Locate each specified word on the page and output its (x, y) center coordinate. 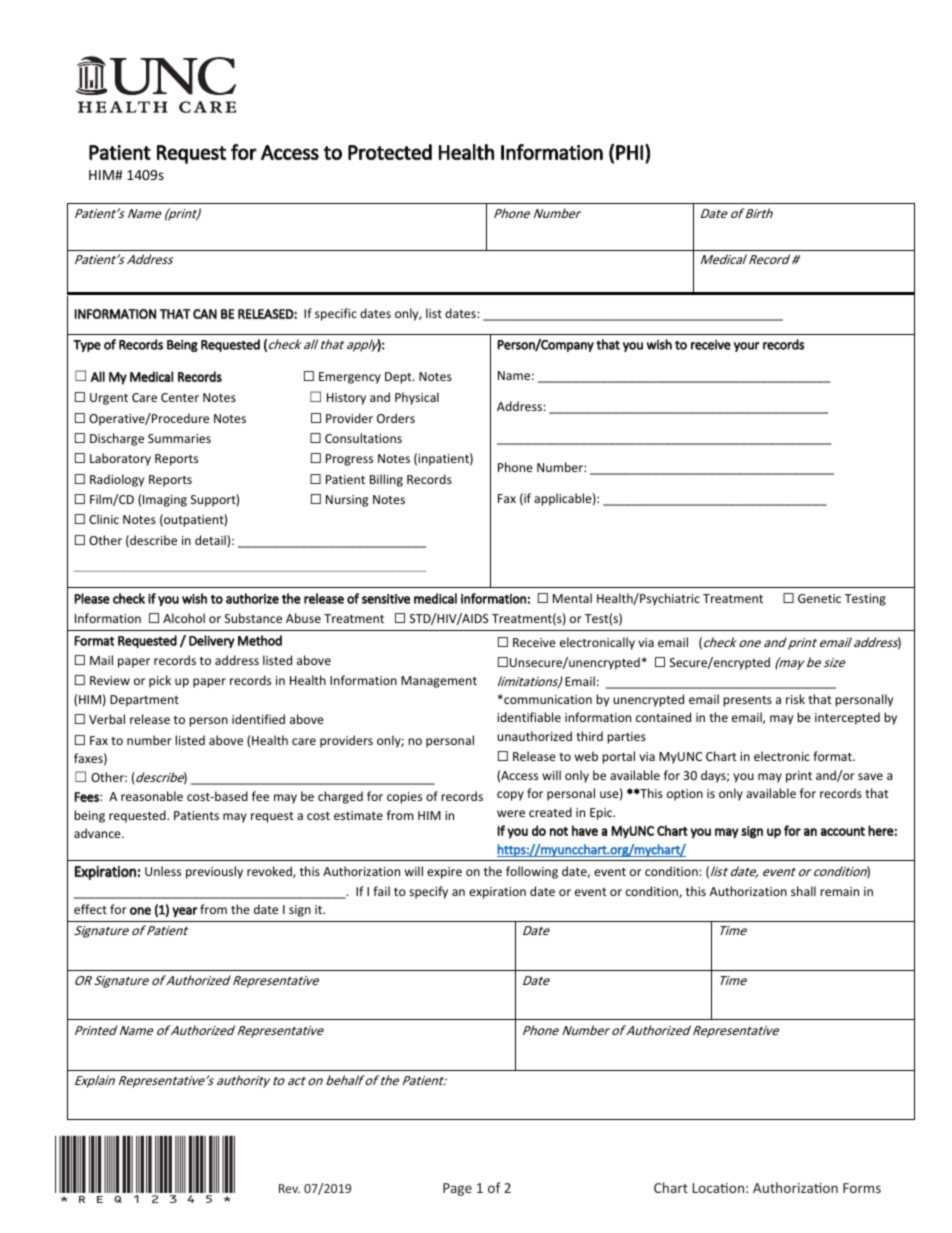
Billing (386, 480)
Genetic (819, 598)
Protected (390, 152)
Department (144, 701)
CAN (205, 314)
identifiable (529, 717)
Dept (399, 378)
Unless (163, 871)
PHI (629, 152)
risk (795, 699)
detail (211, 540)
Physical (417, 398)
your (747, 347)
